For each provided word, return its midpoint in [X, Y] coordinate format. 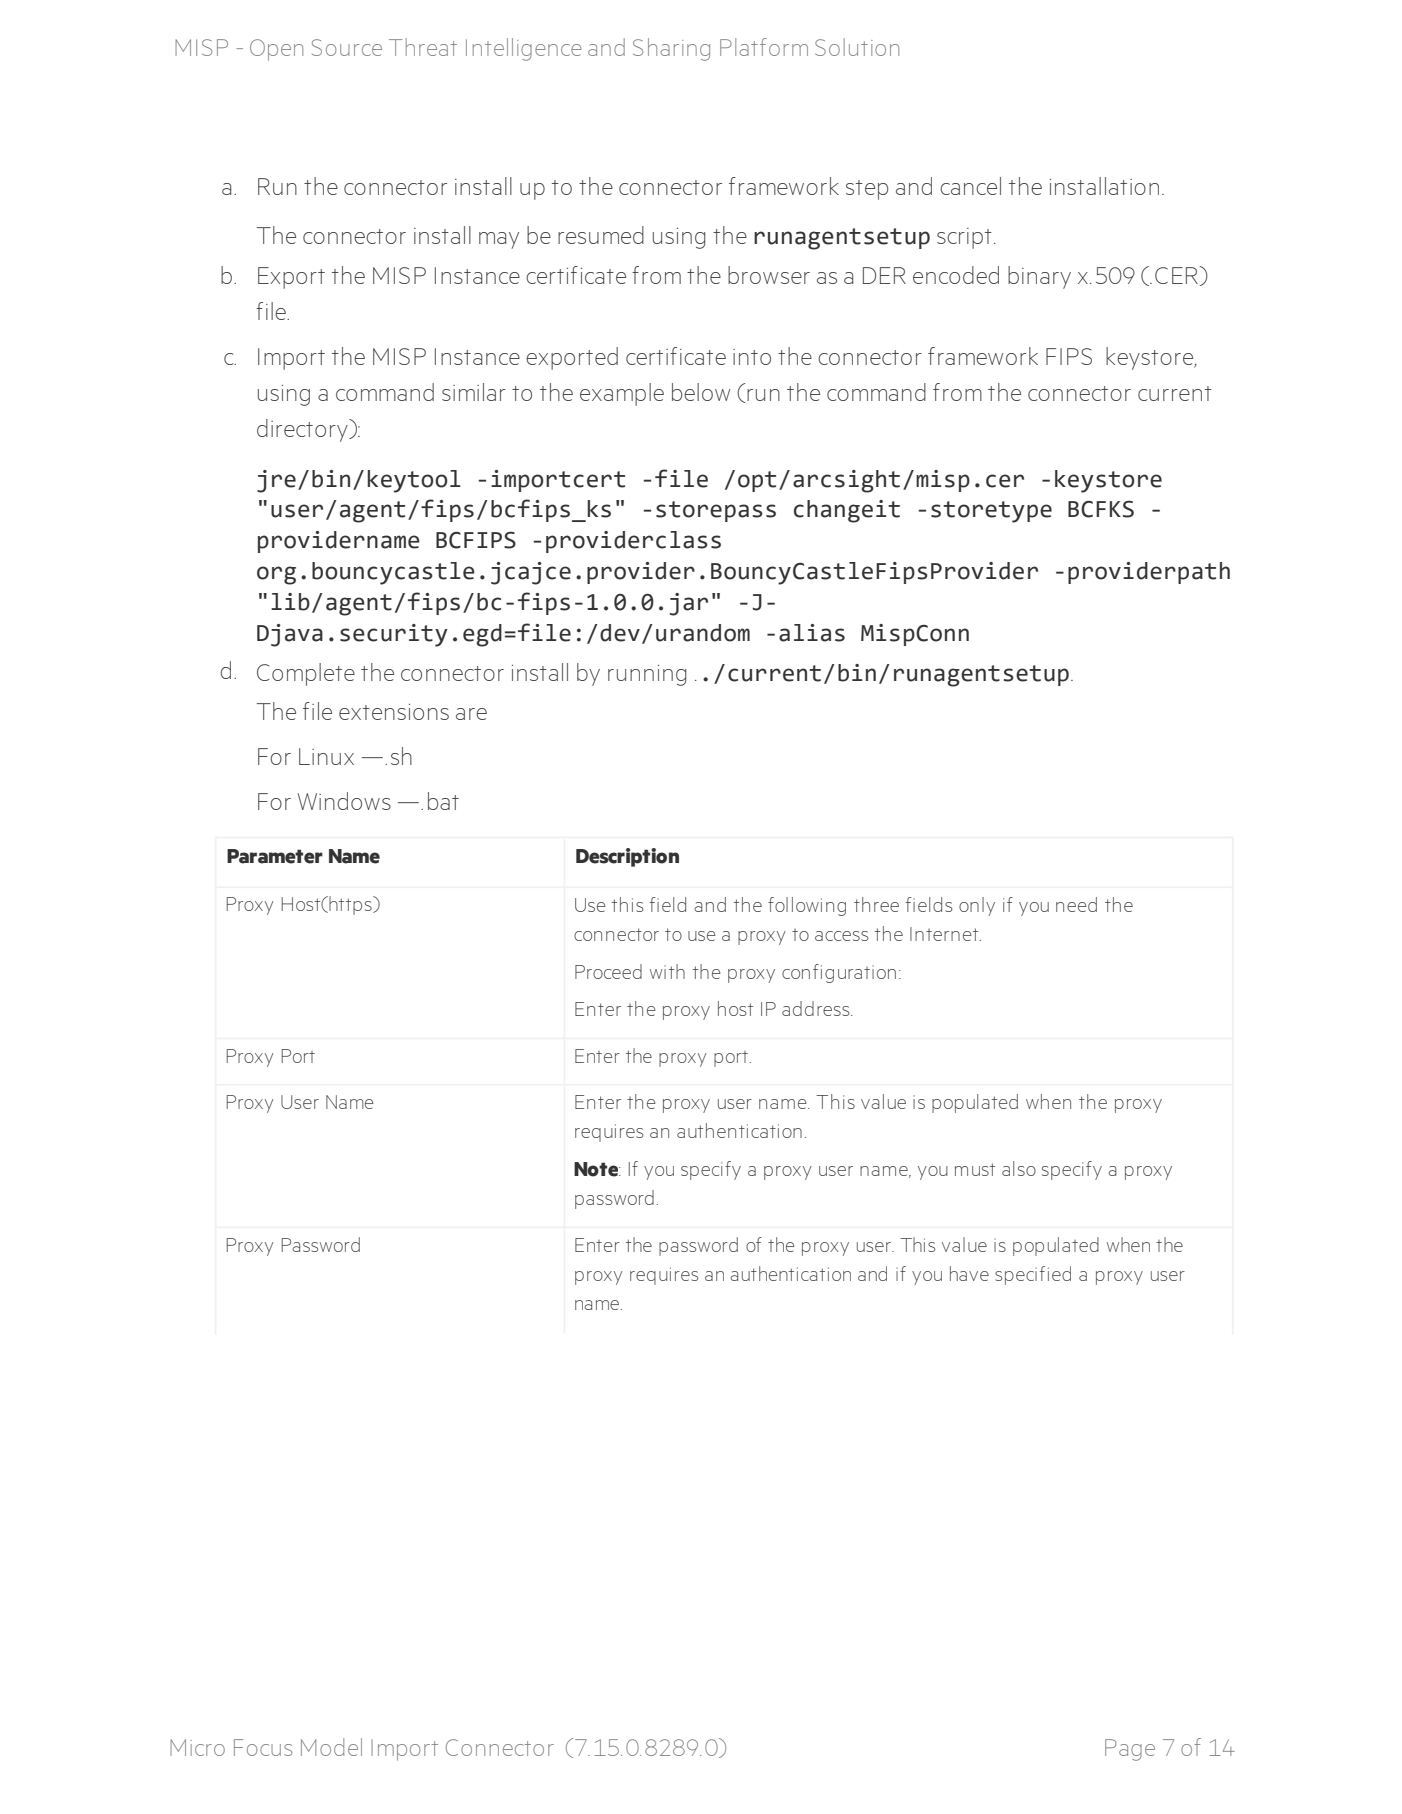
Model [331, 1747]
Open [276, 50]
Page [1130, 1750]
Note [597, 1169]
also [1019, 1168]
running [647, 675]
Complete [306, 674]
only [977, 906]
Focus [263, 1747]
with [667, 971]
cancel [970, 186]
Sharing [671, 49]
